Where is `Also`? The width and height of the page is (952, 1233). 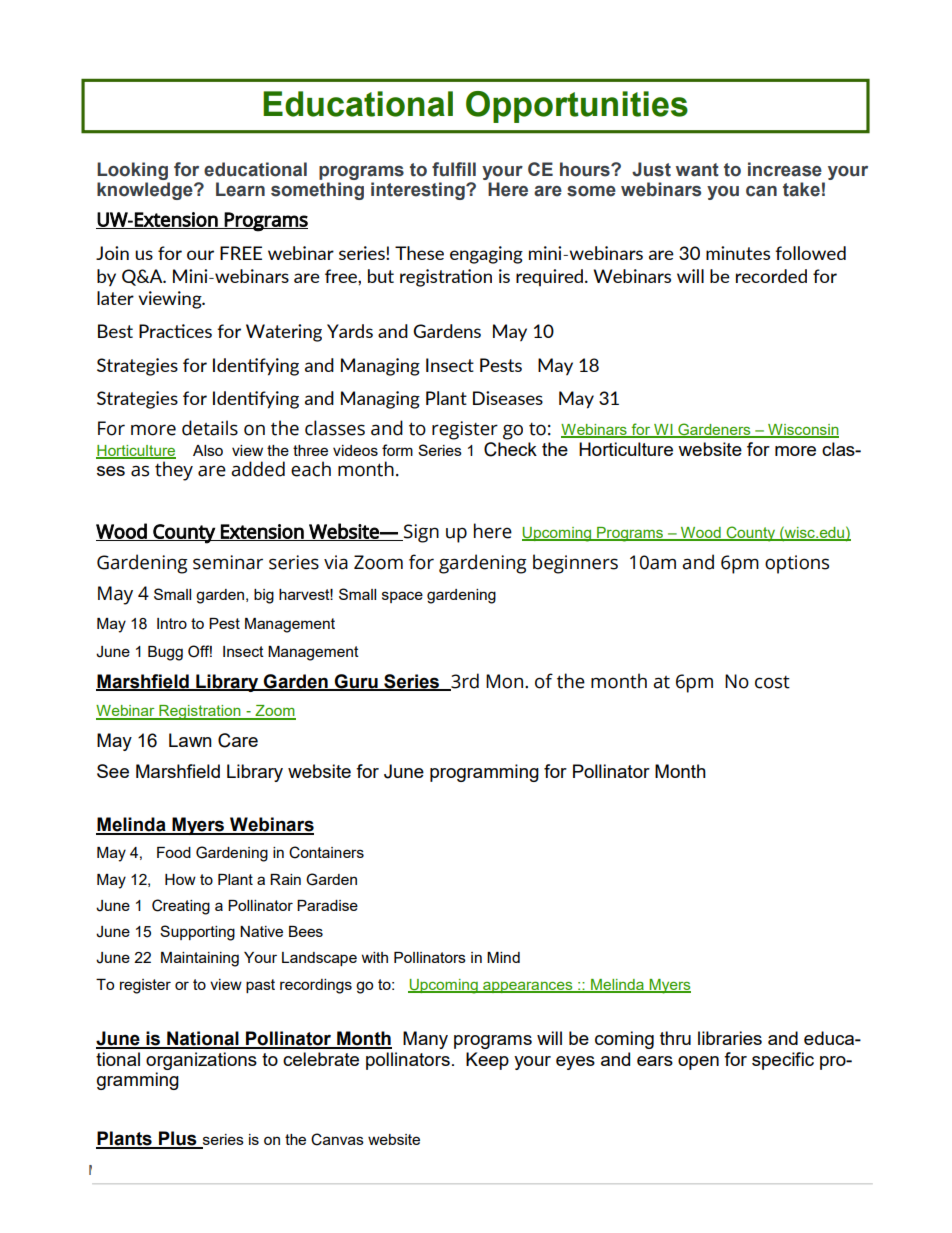
Also is located at coordinates (208, 450).
